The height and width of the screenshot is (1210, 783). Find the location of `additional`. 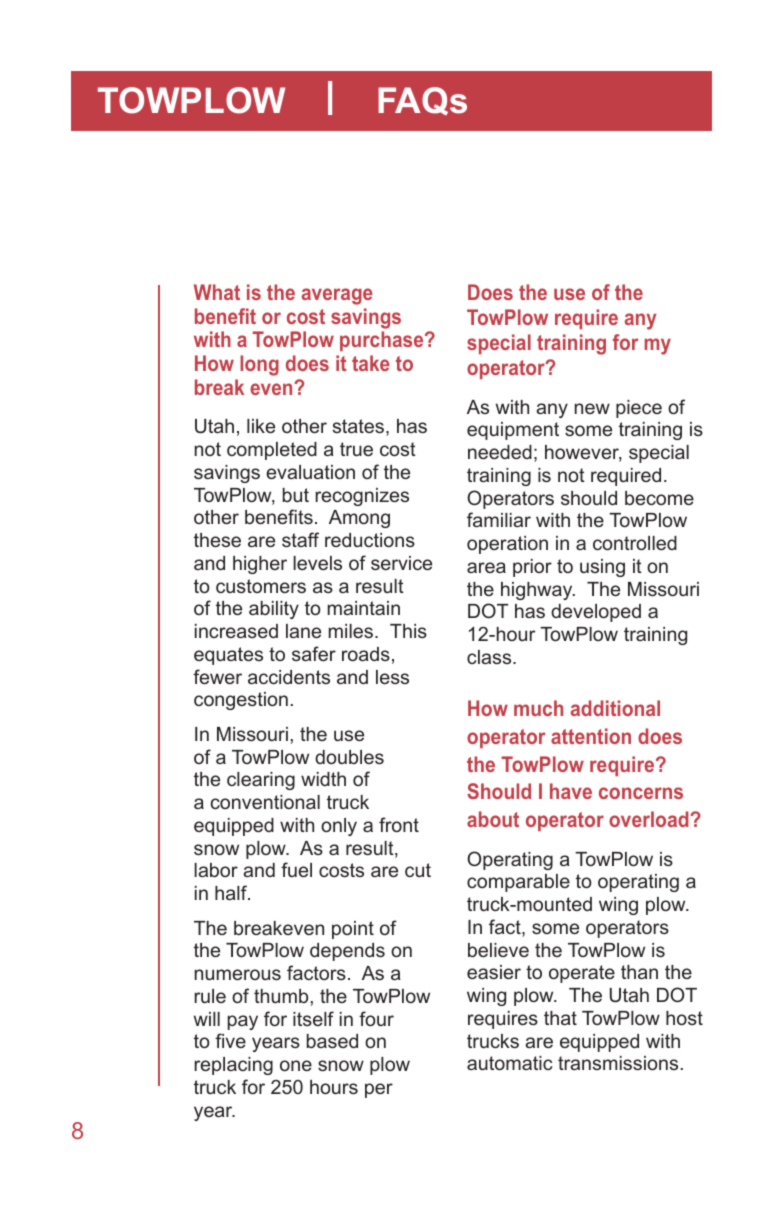

additional is located at coordinates (615, 708).
